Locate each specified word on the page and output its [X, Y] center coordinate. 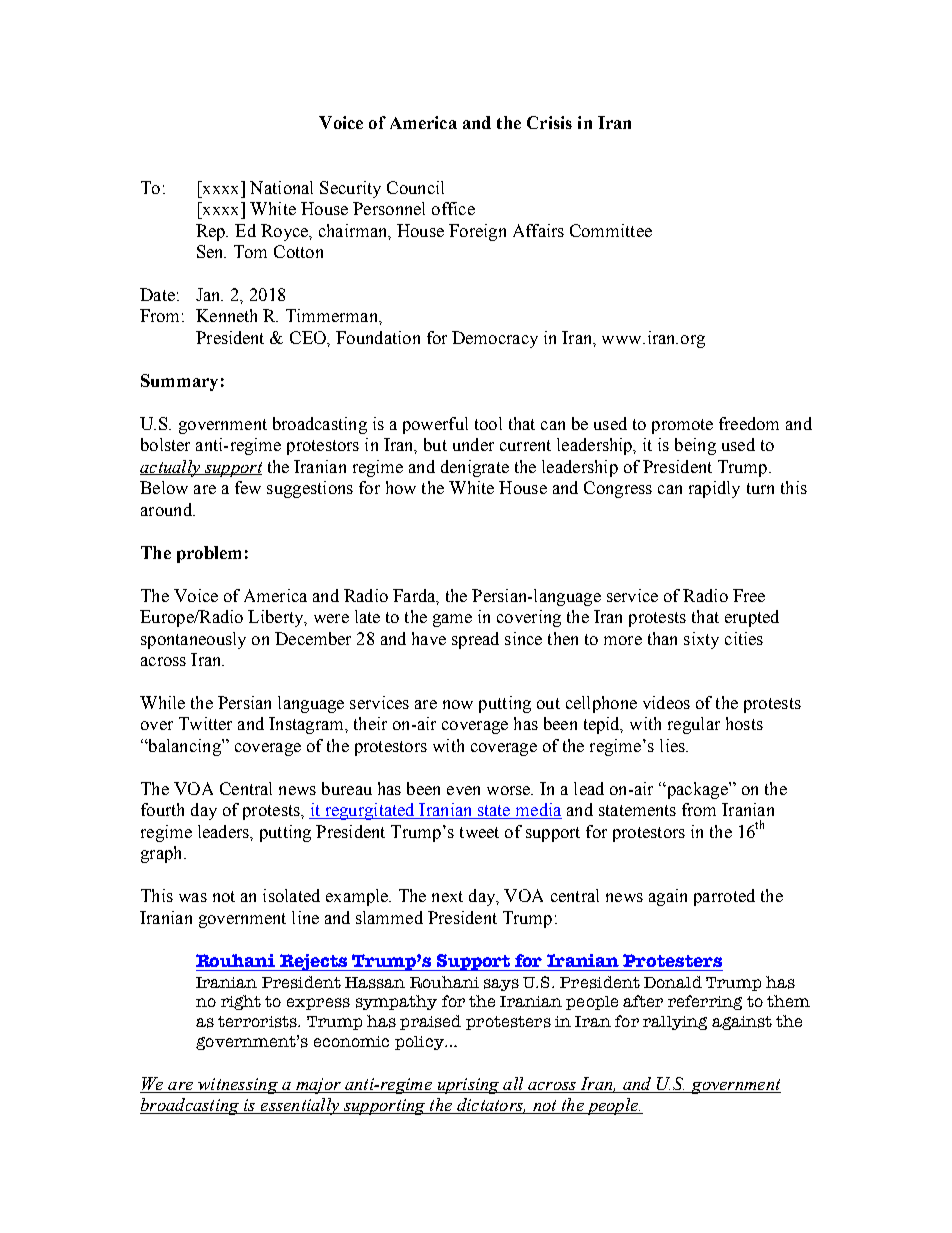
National [281, 187]
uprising [468, 1086]
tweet [479, 832]
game [452, 620]
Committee [611, 230]
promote [682, 426]
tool [488, 423]
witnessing [238, 1086]
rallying [675, 1023]
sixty [701, 640]
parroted [724, 897]
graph [163, 854]
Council [415, 187]
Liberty [277, 618]
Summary [179, 382]
